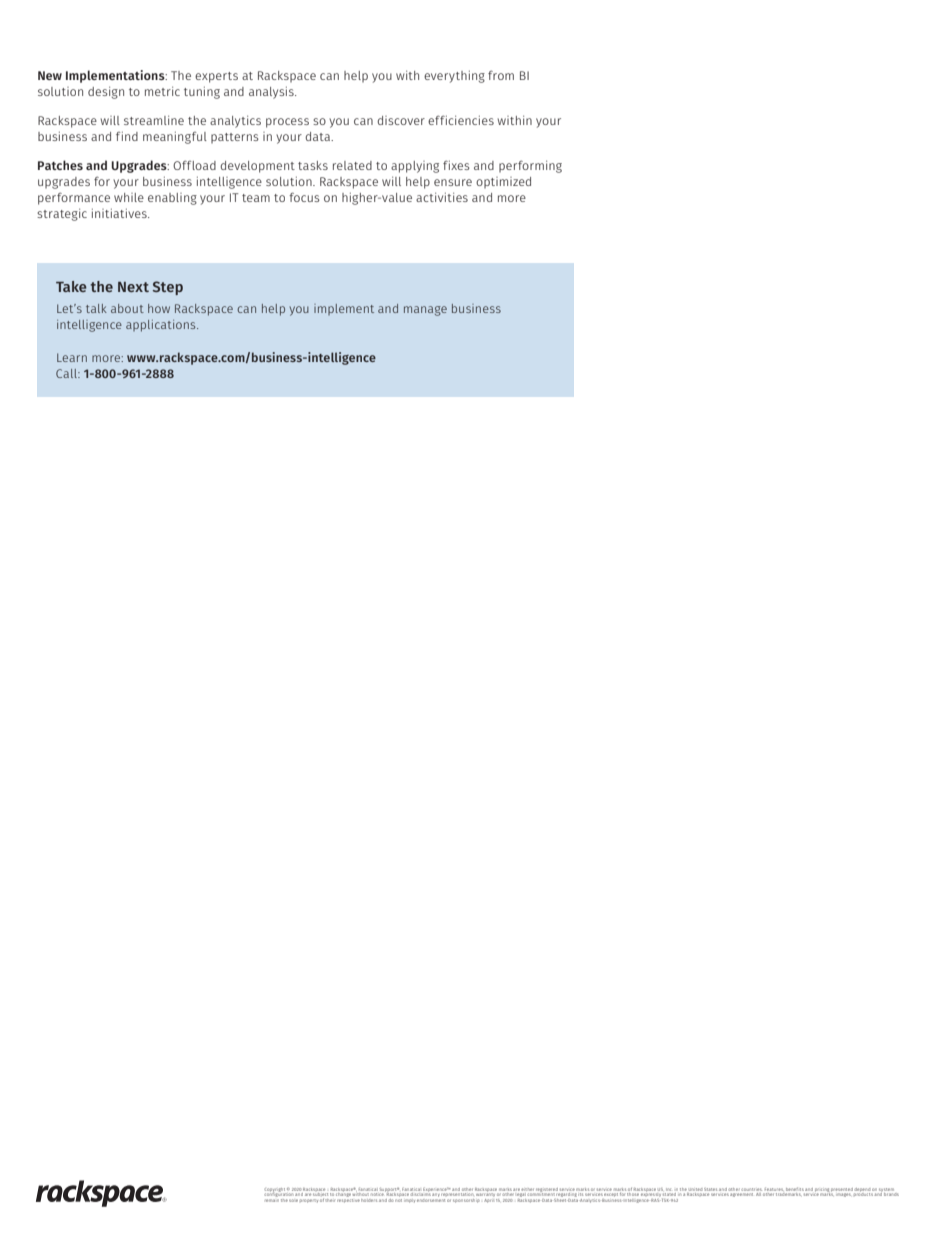 This document has height=1233, width=952. What do you see at coordinates (461, 120) in the document?
I see `efficiencies` at bounding box center [461, 120].
